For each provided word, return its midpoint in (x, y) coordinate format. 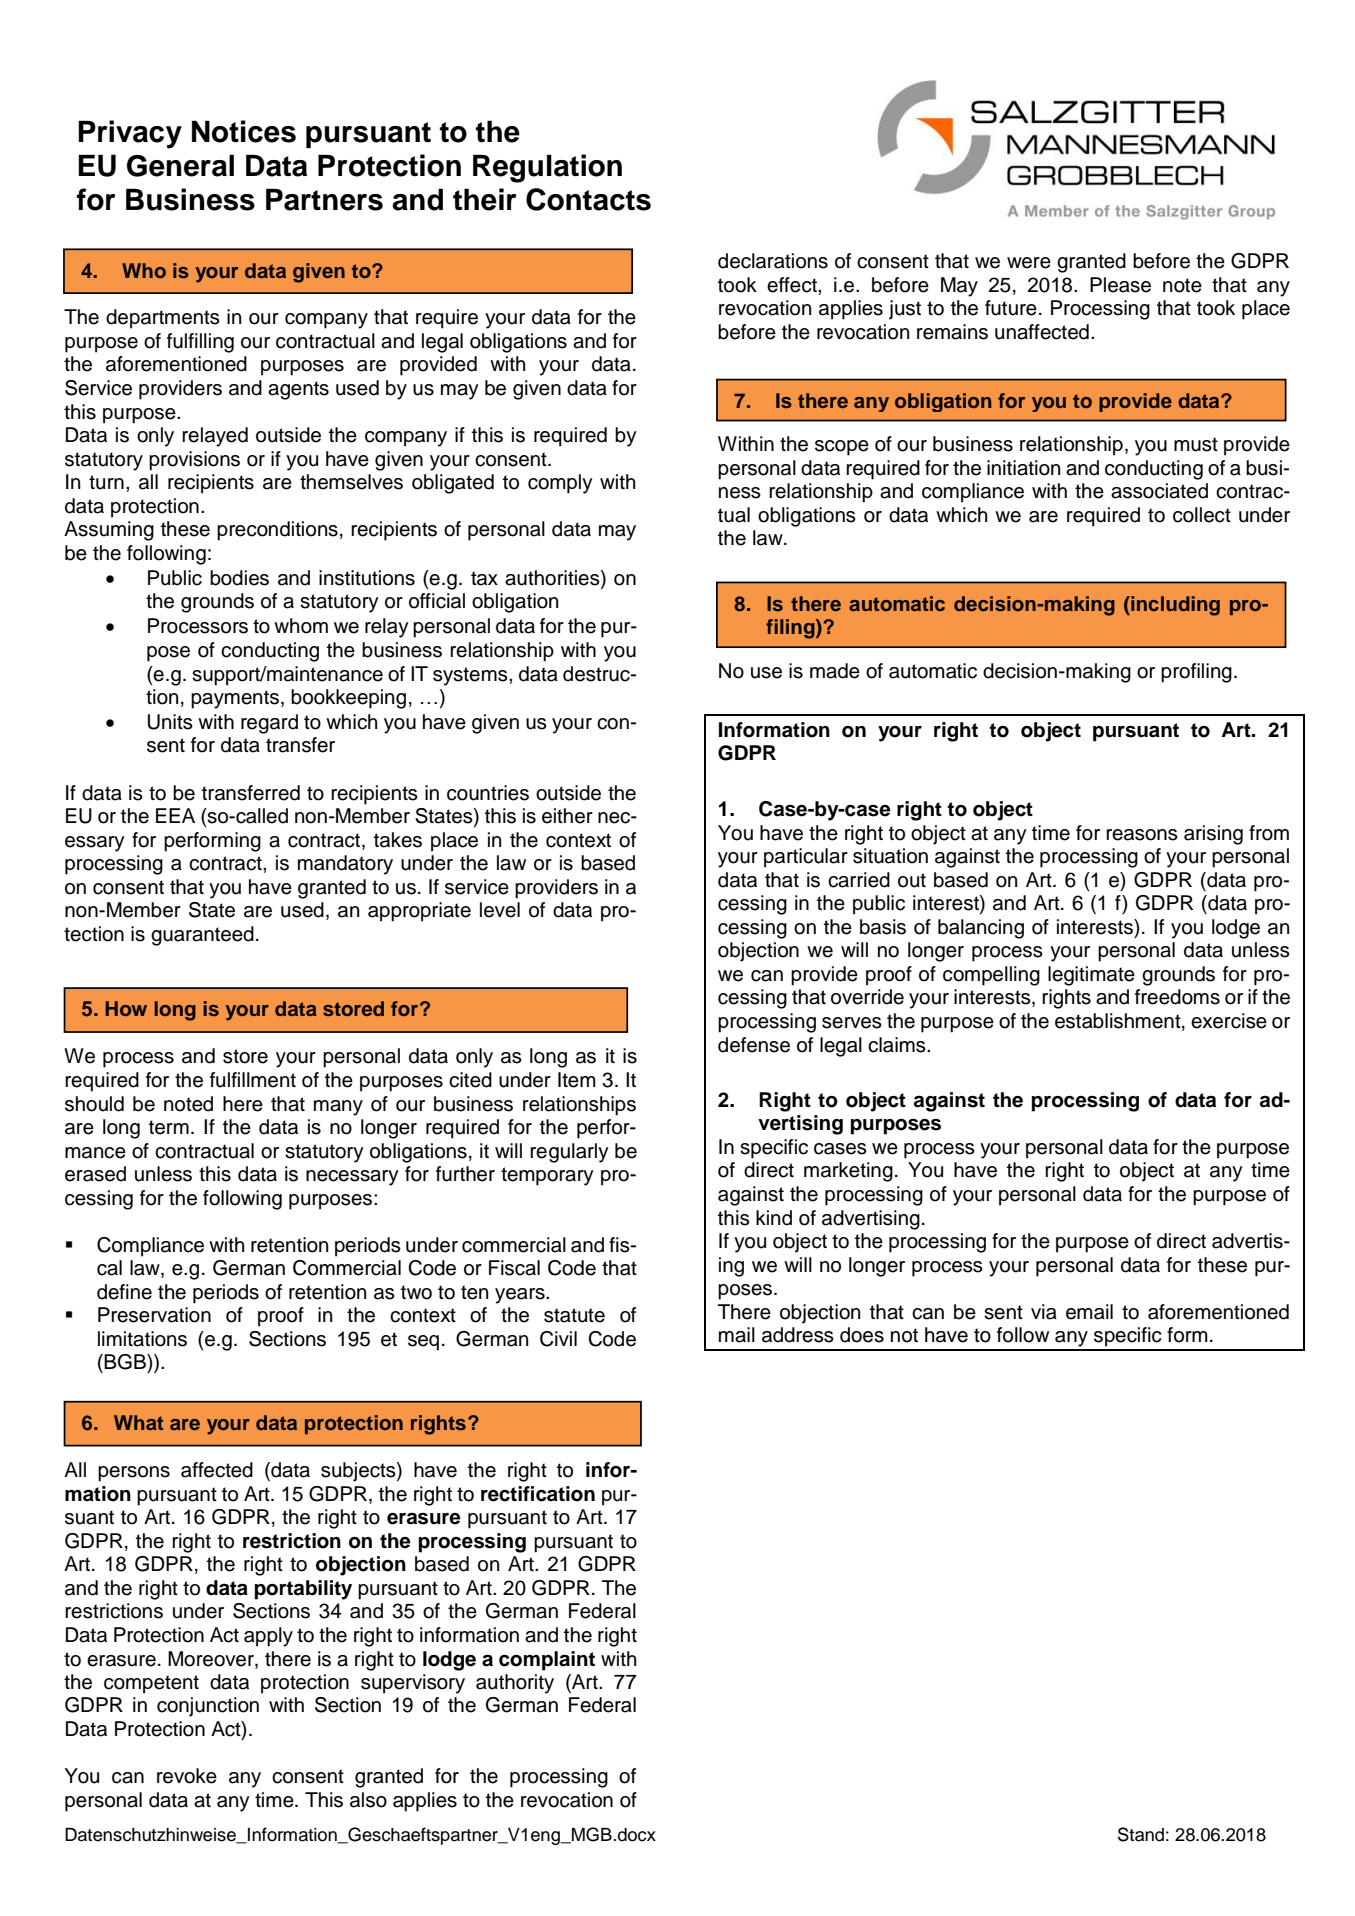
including (1174, 606)
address (798, 1335)
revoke (187, 1776)
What (138, 1422)
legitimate (1091, 976)
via (1044, 1312)
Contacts (588, 199)
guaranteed (202, 936)
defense (754, 1045)
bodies (239, 578)
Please (1120, 285)
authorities (553, 579)
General (180, 165)
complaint (547, 1661)
